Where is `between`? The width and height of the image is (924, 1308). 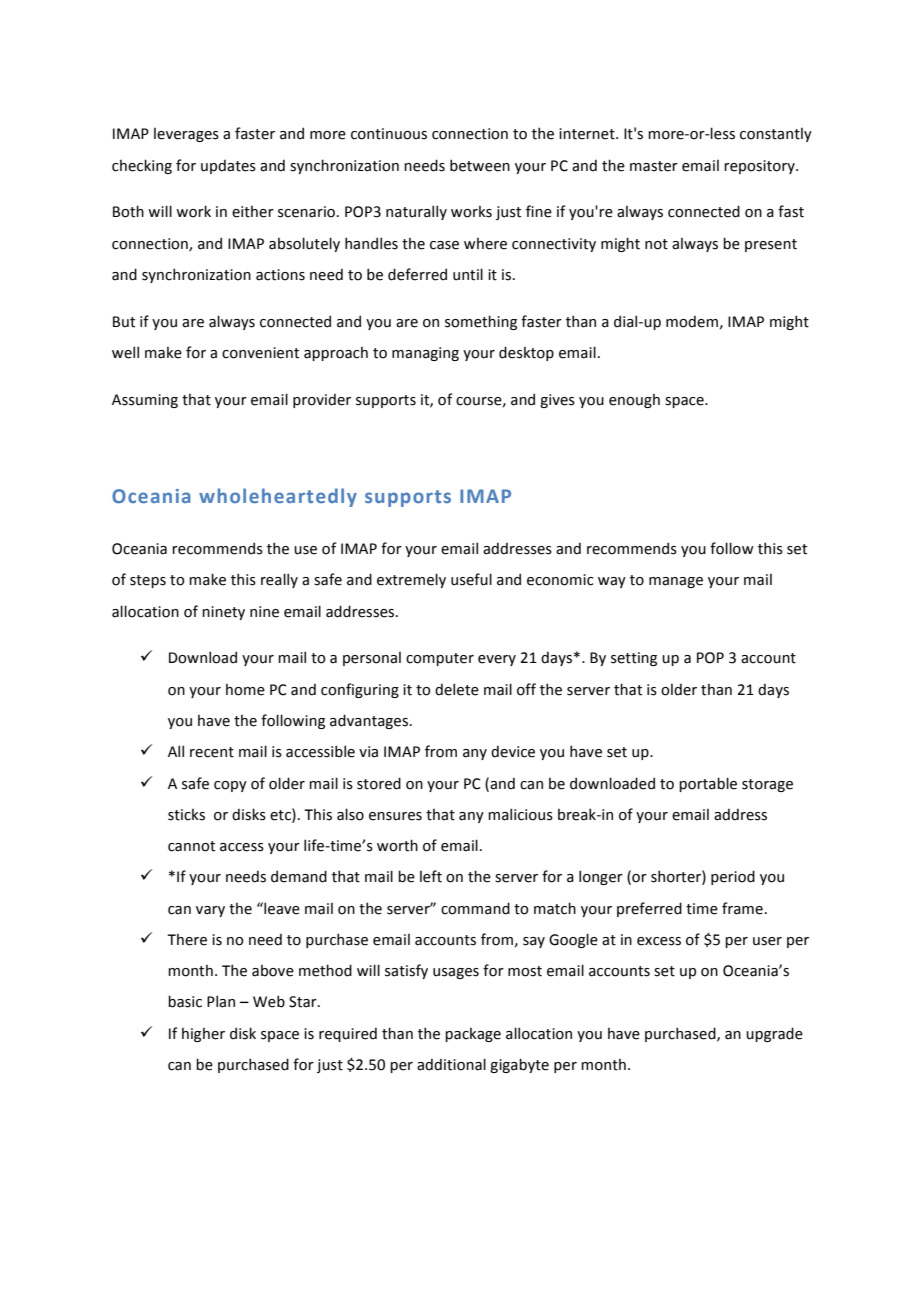 between is located at coordinates (480, 165).
